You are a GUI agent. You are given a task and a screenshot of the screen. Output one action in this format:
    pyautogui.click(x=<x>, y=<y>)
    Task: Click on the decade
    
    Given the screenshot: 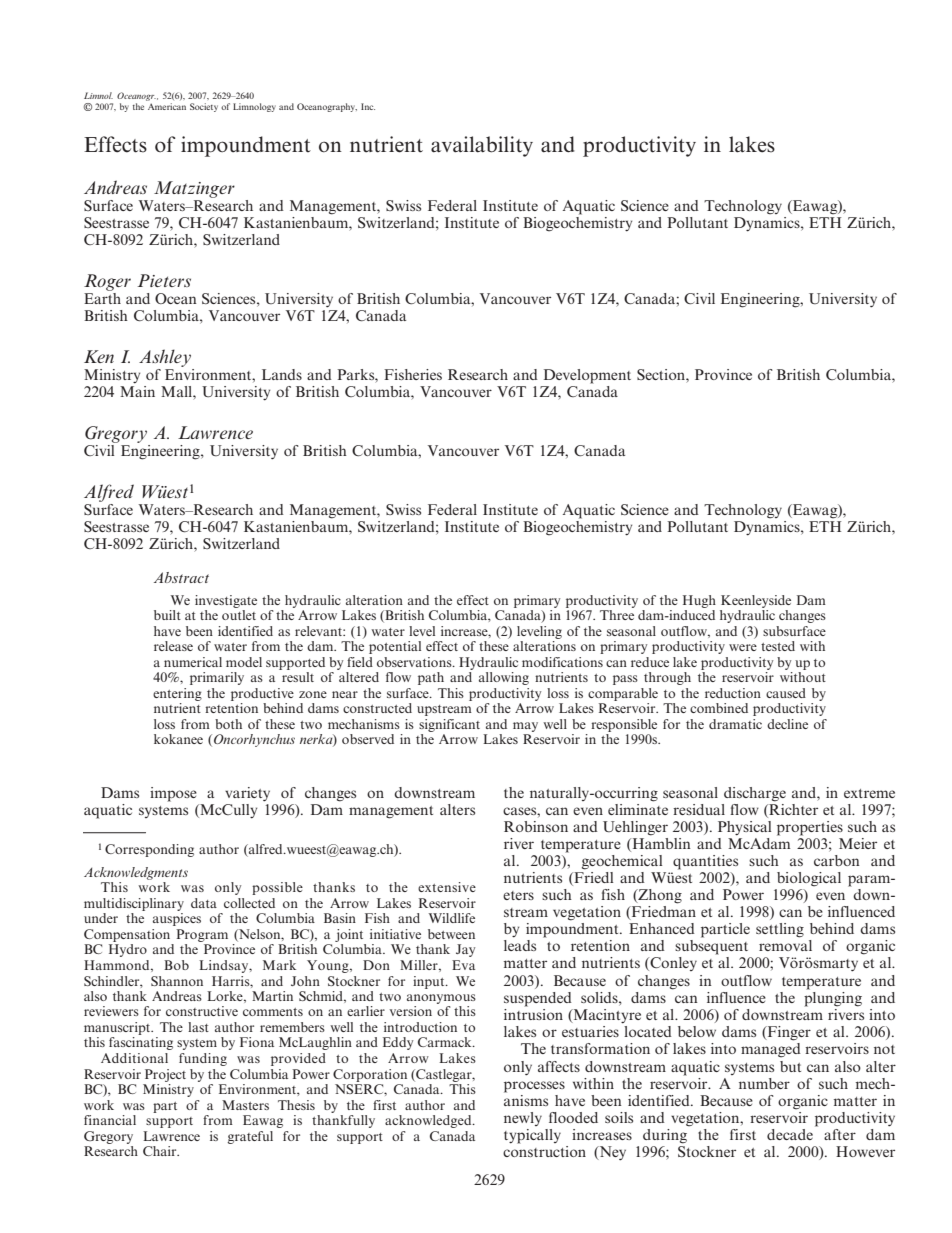 What is the action you would take?
    pyautogui.click(x=790, y=1134)
